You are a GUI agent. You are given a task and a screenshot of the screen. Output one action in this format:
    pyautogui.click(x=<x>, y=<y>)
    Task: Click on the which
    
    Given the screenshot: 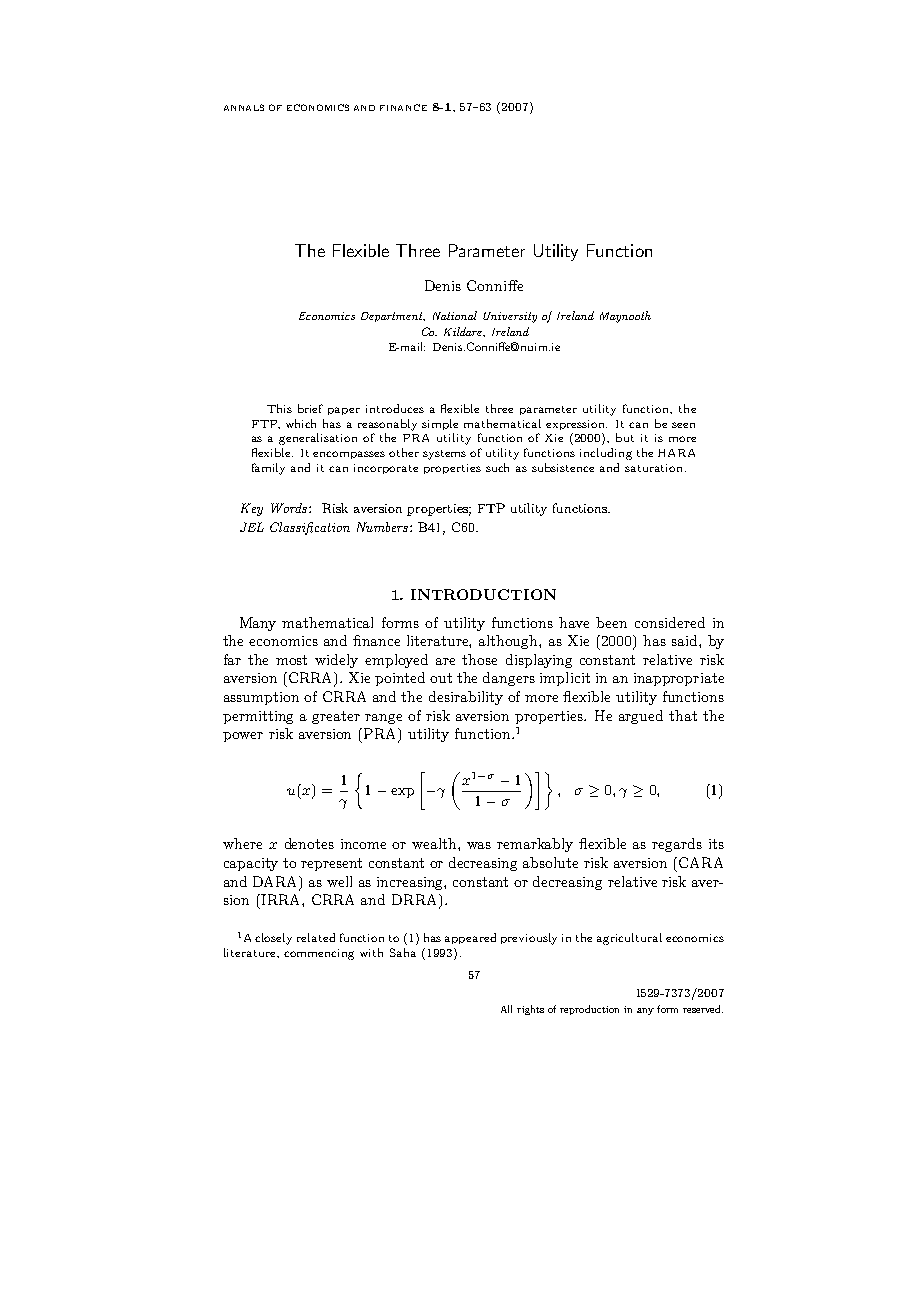 What is the action you would take?
    pyautogui.click(x=301, y=423)
